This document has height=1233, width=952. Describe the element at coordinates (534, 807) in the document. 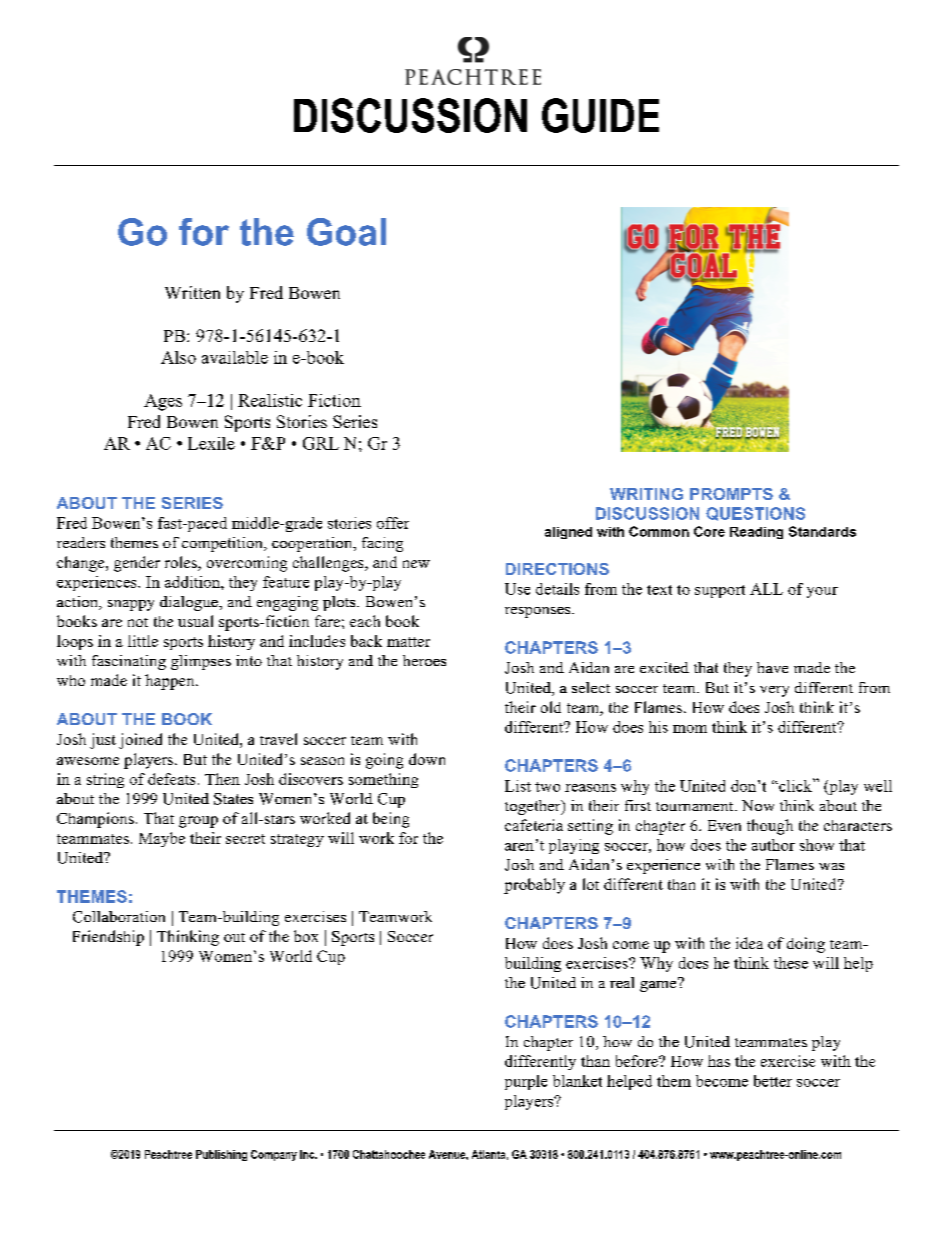

I see `together` at that location.
